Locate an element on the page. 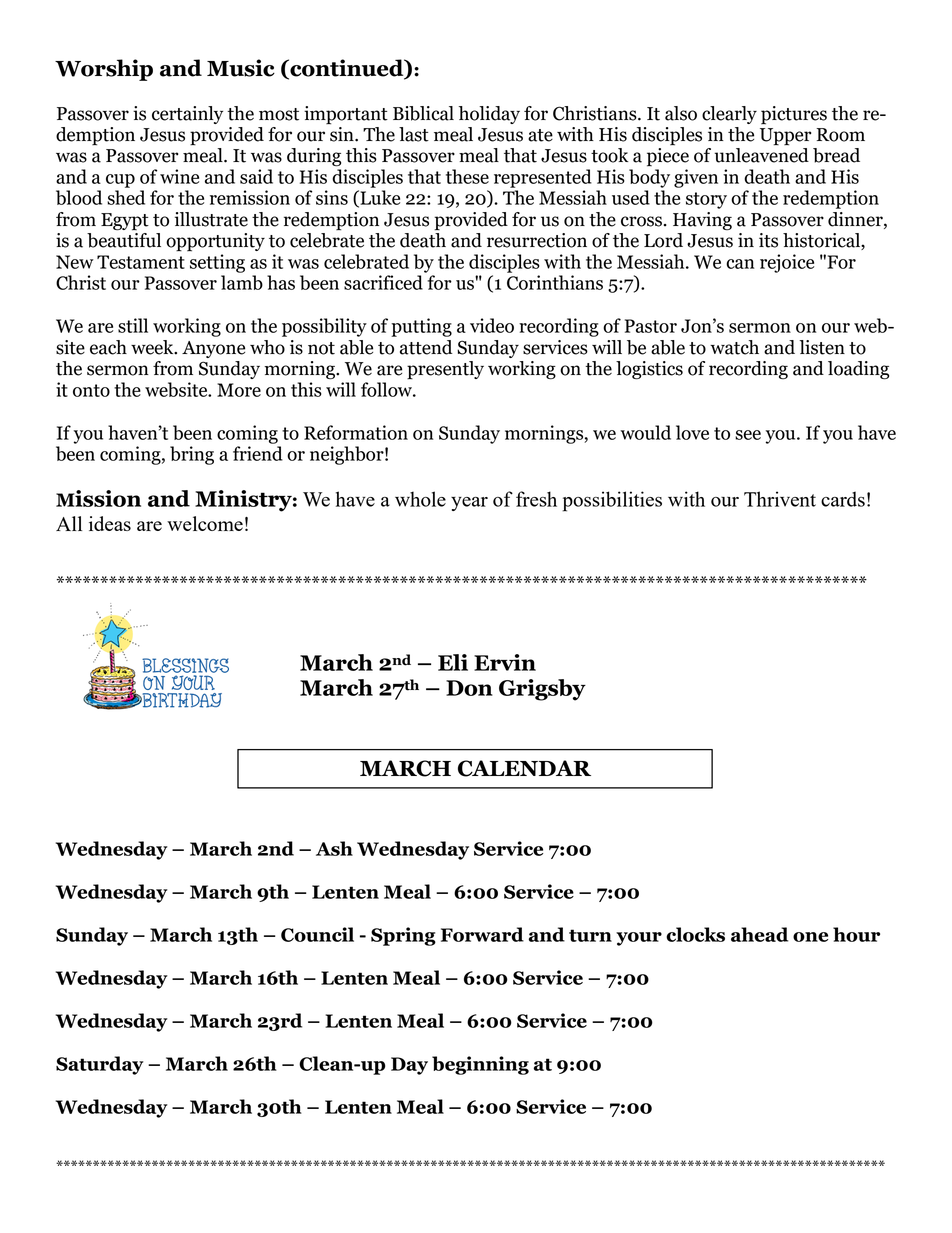 The image size is (952, 1233). holiday is located at coordinates (489, 115).
